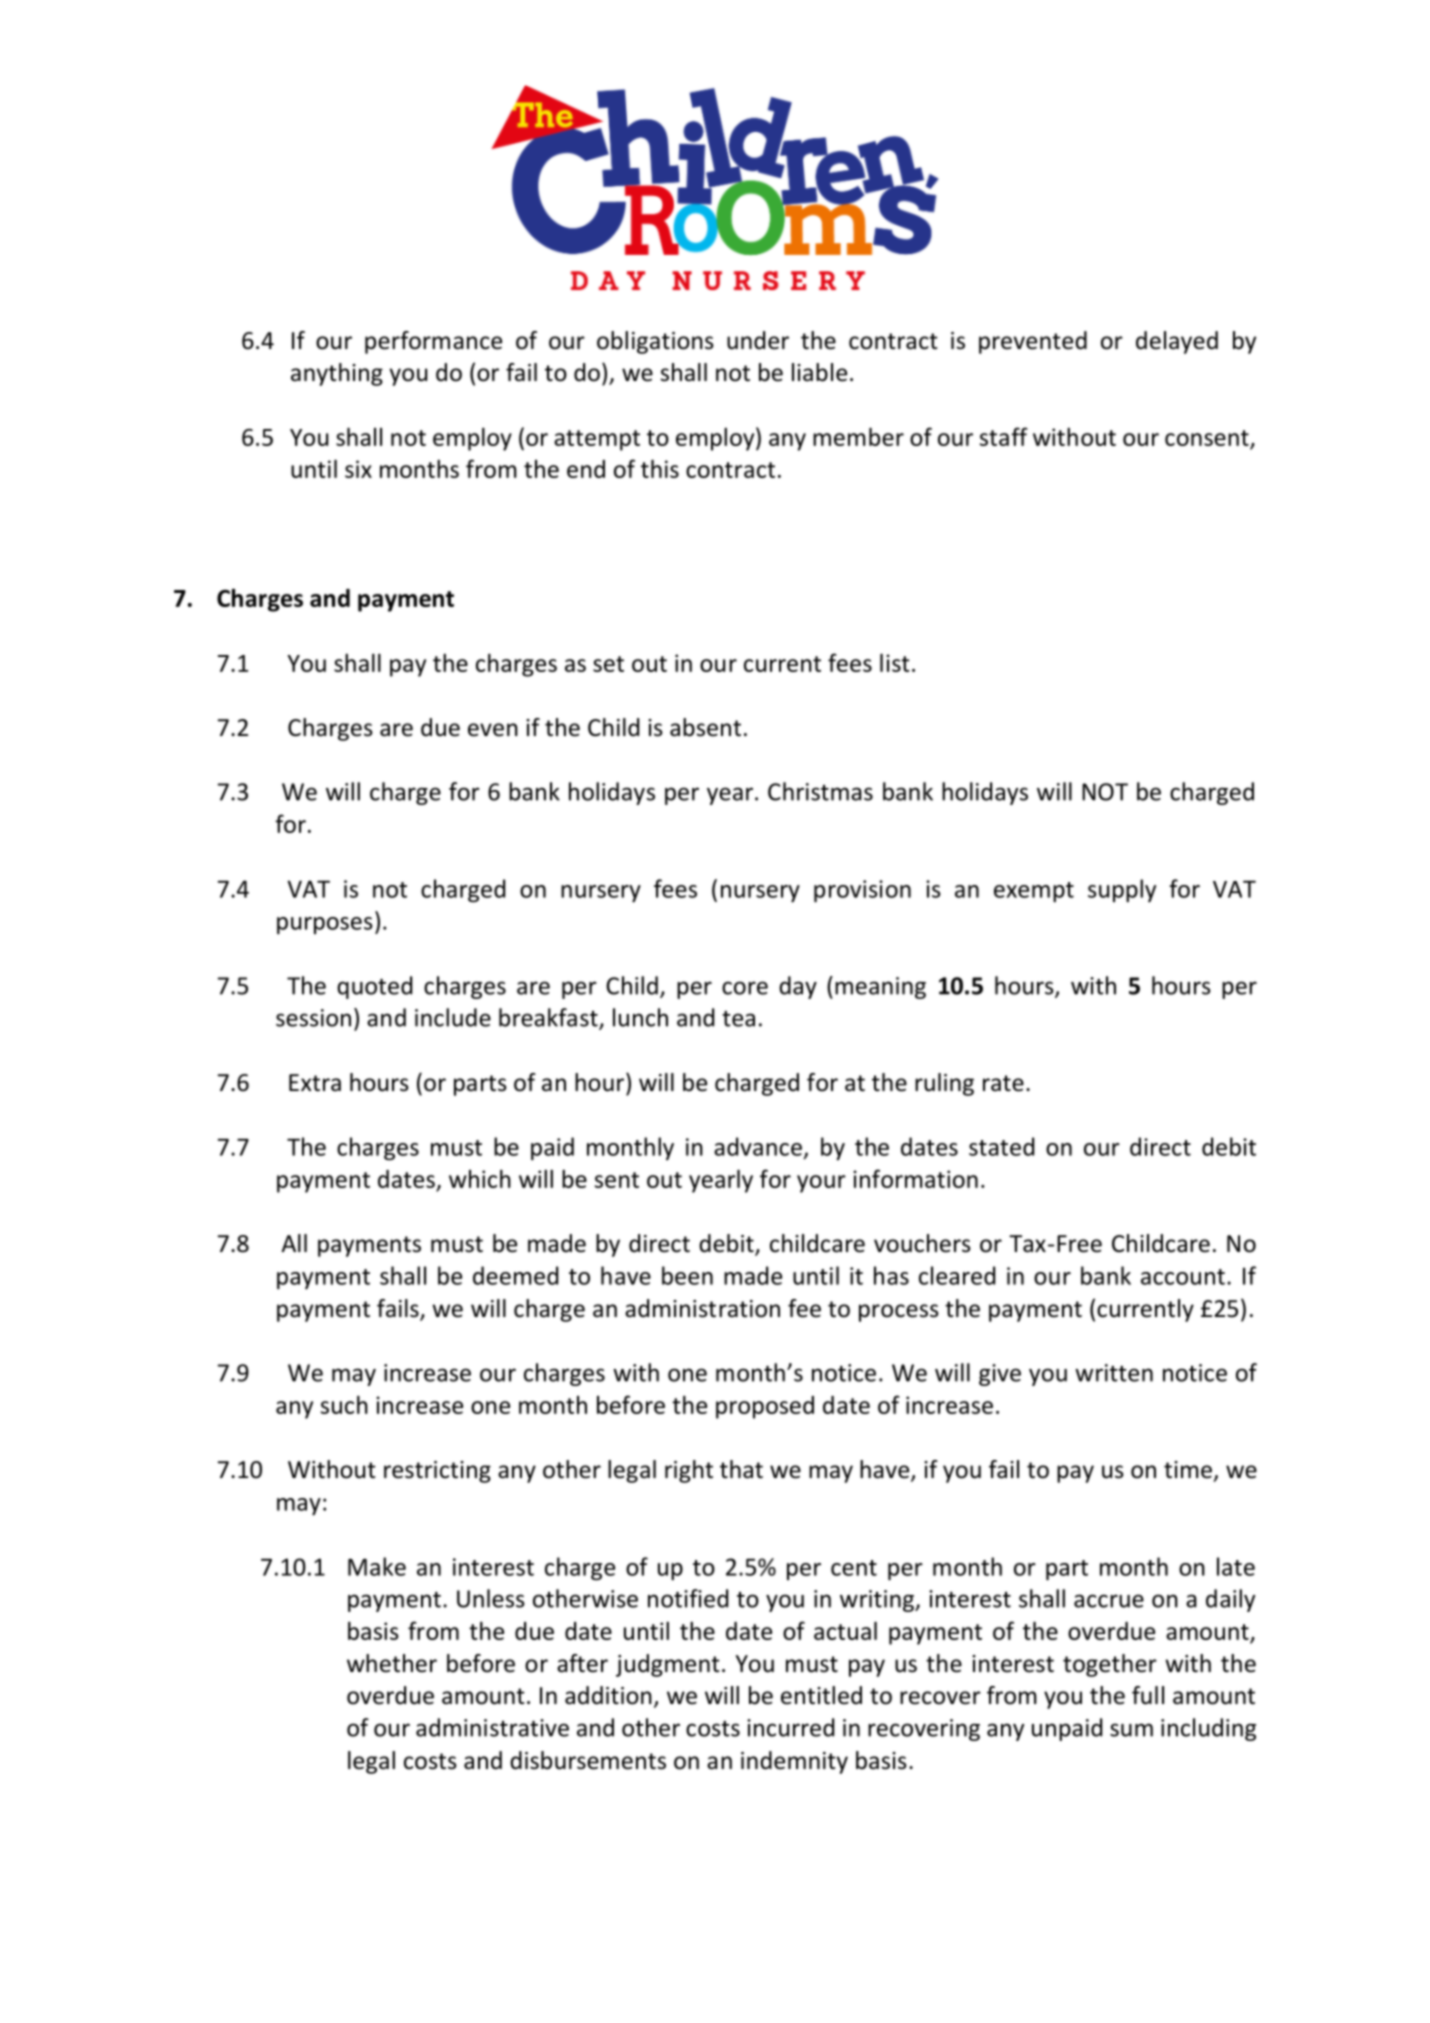 The image size is (1430, 2023). What do you see at coordinates (738, 1019) in the page?
I see `tea` at bounding box center [738, 1019].
